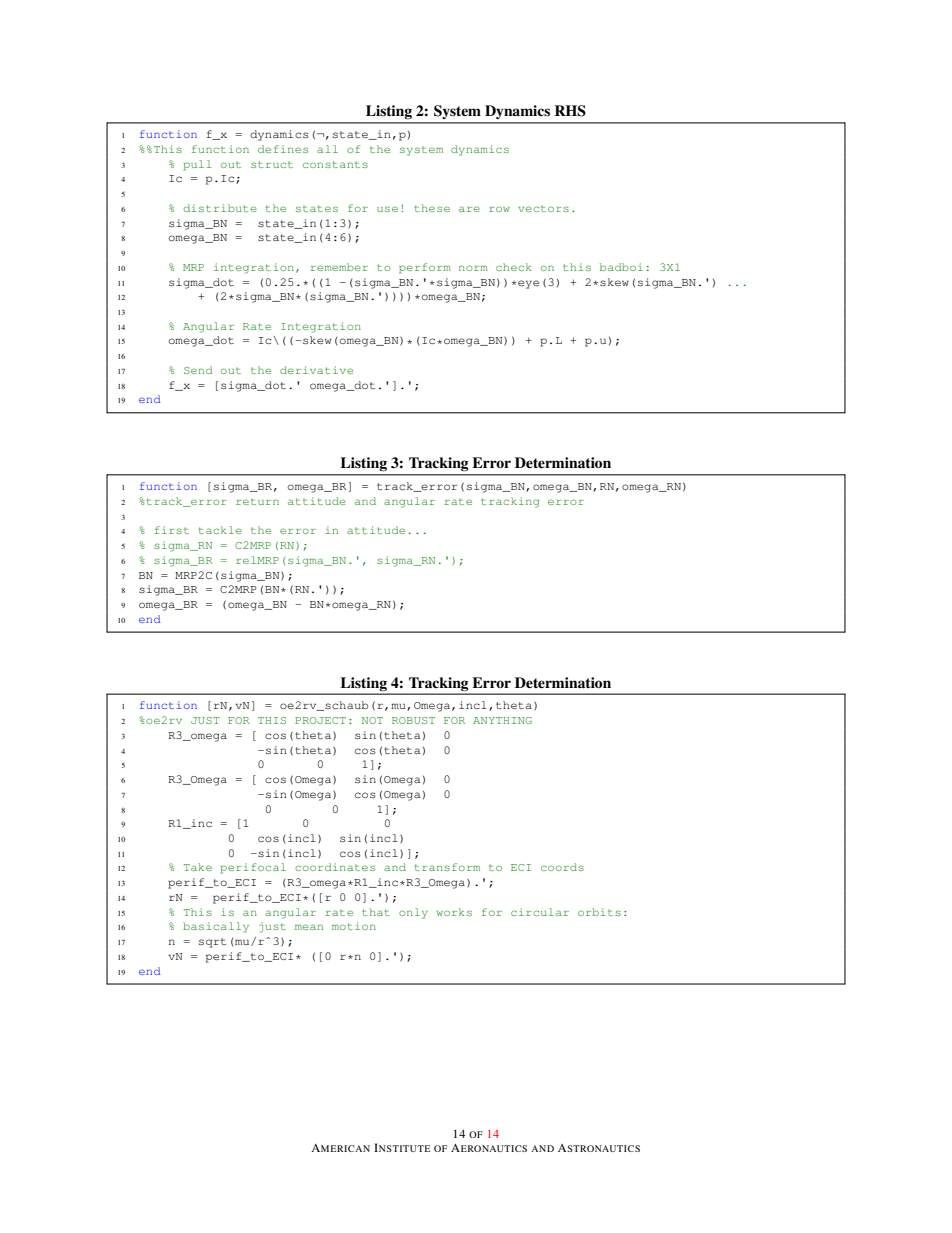 Image resolution: width=952 pixels, height=1233 pixels. What do you see at coordinates (502, 720) in the screenshot?
I see `ANYTHING` at bounding box center [502, 720].
